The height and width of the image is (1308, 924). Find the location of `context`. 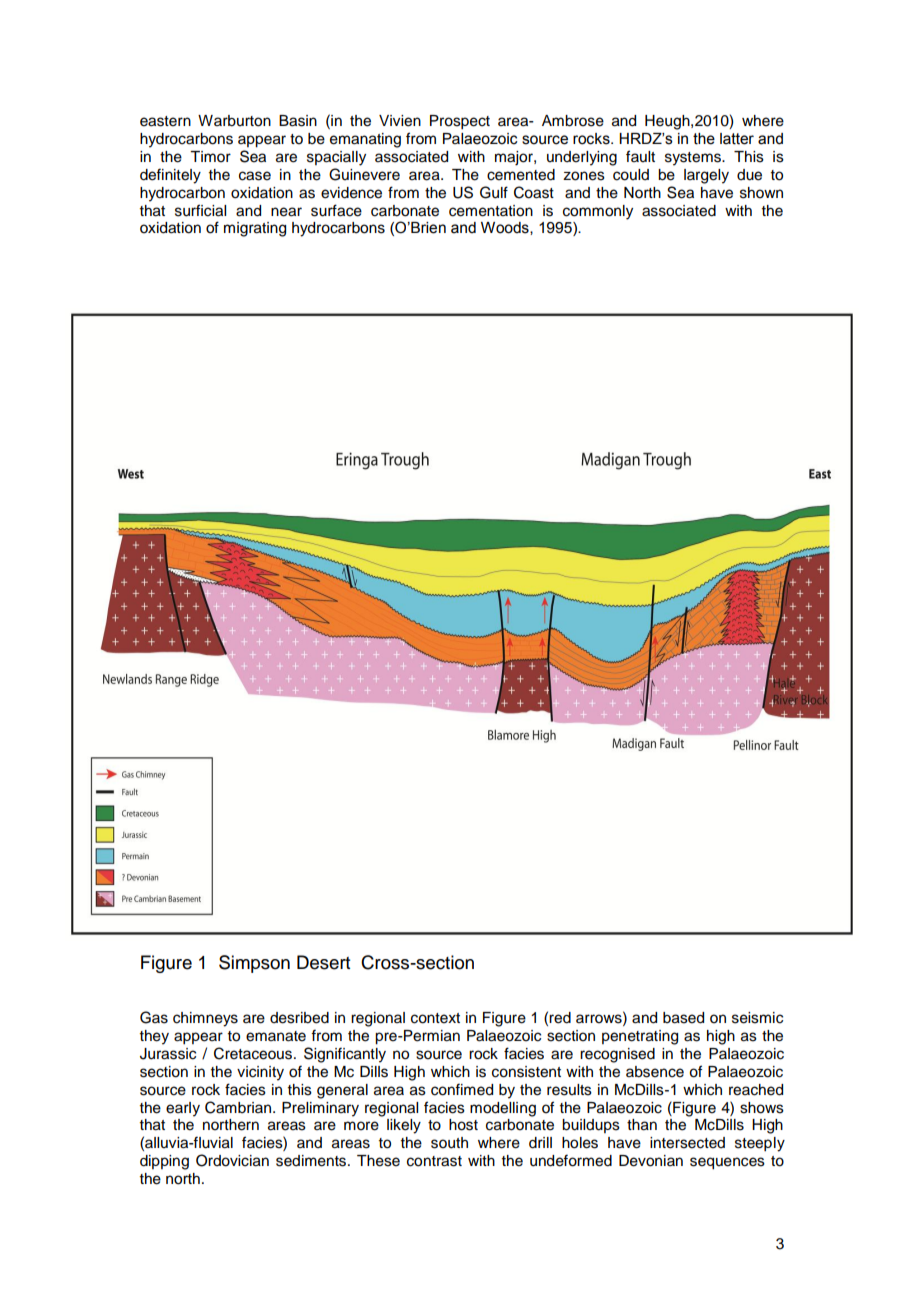

context is located at coordinates (435, 1018).
